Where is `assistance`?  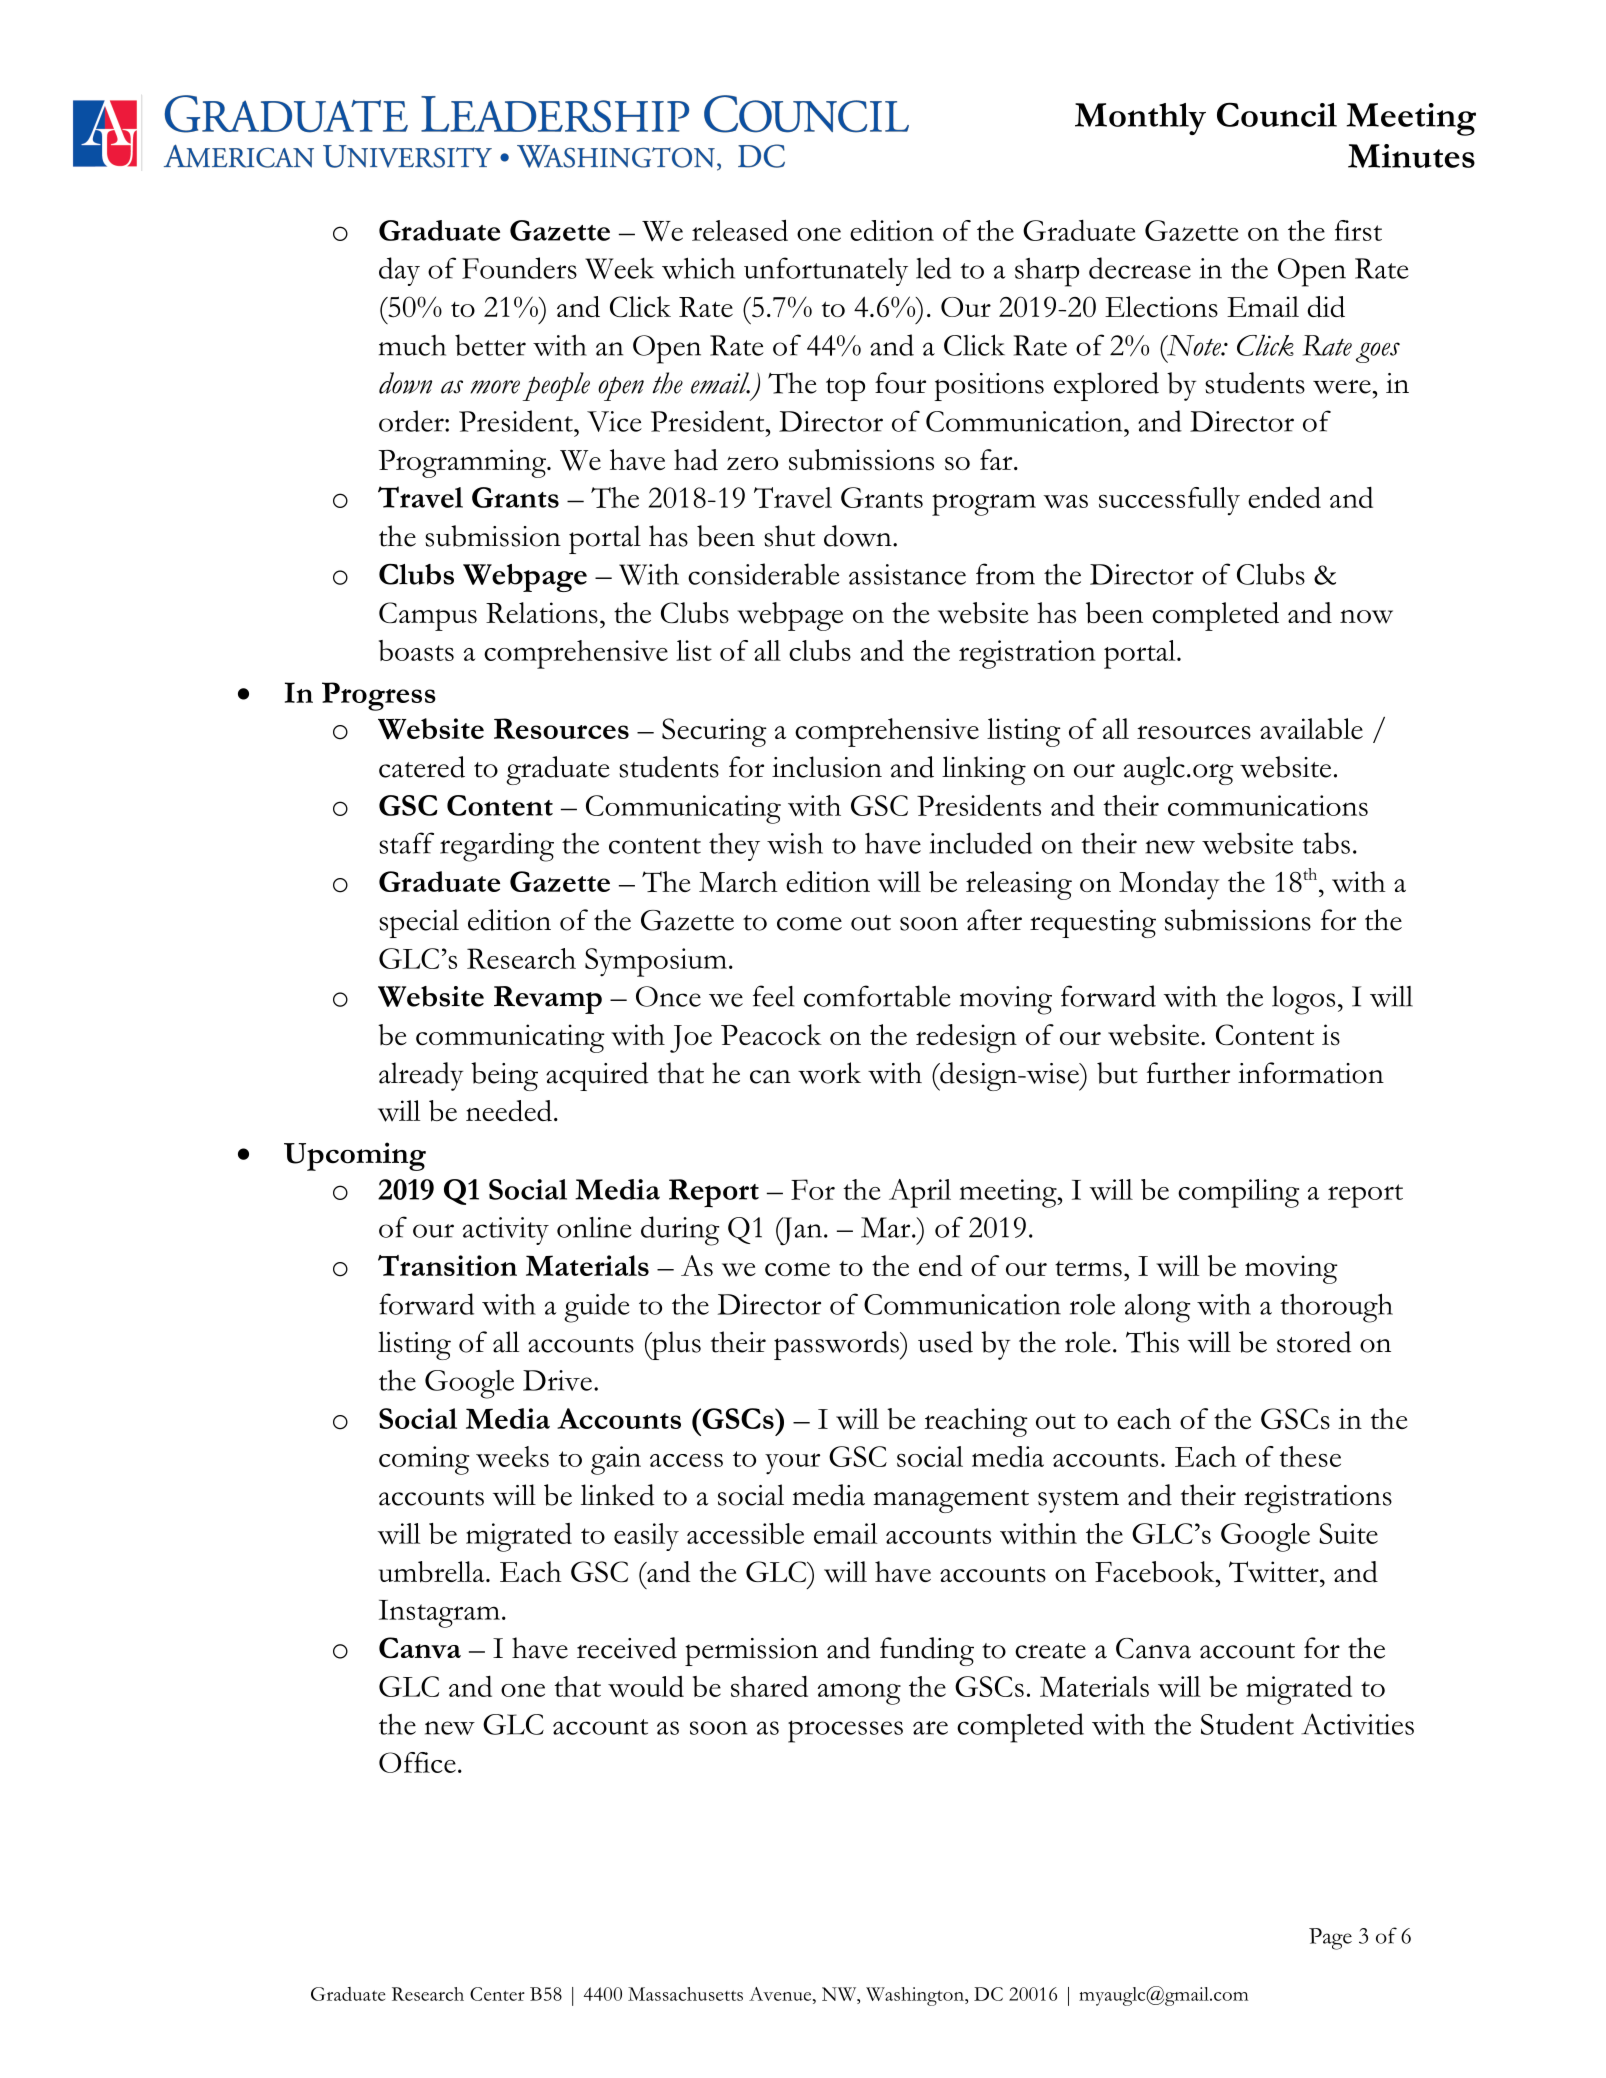
assistance is located at coordinates (907, 574).
